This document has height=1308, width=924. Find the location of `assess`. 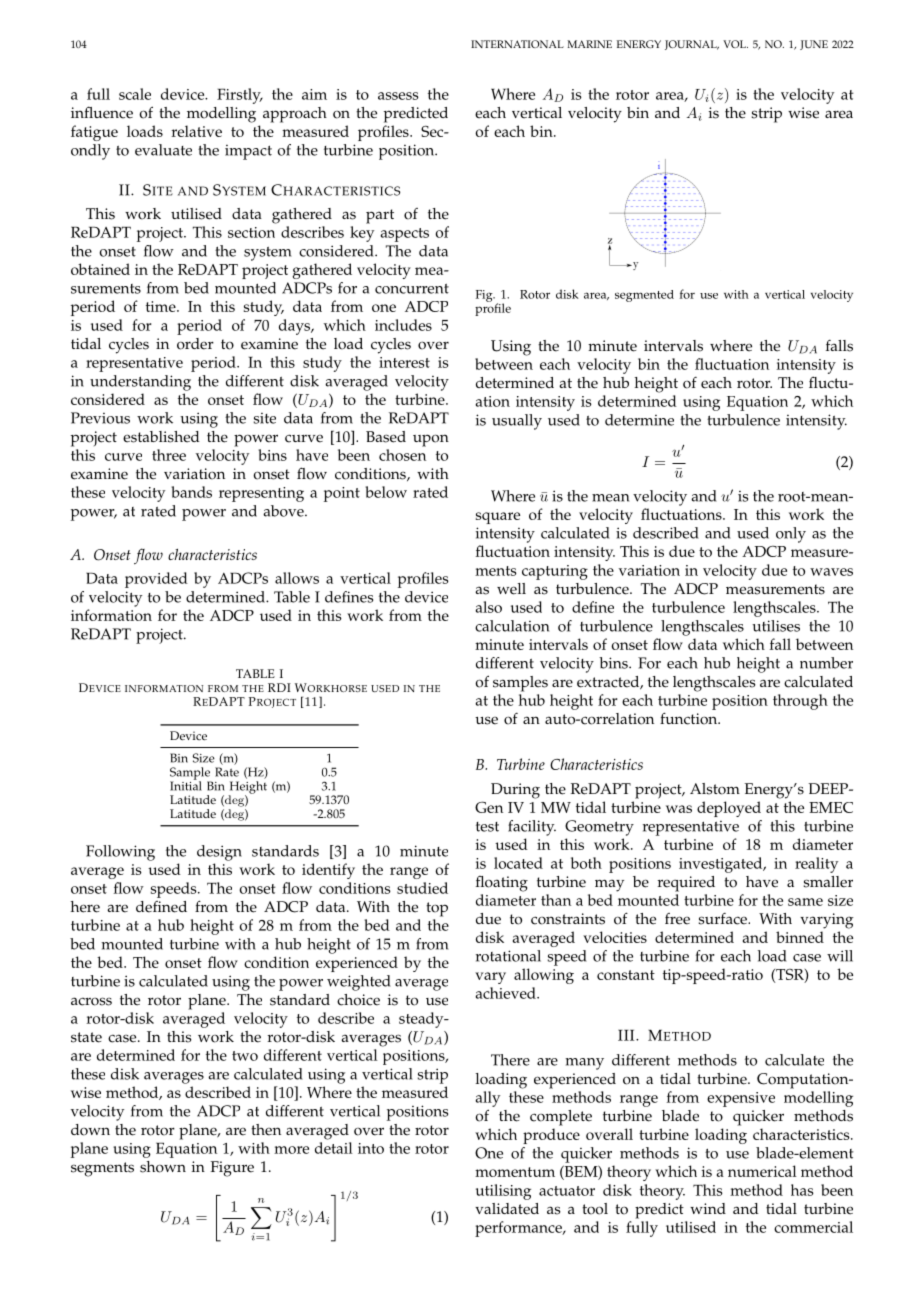

assess is located at coordinates (398, 96).
